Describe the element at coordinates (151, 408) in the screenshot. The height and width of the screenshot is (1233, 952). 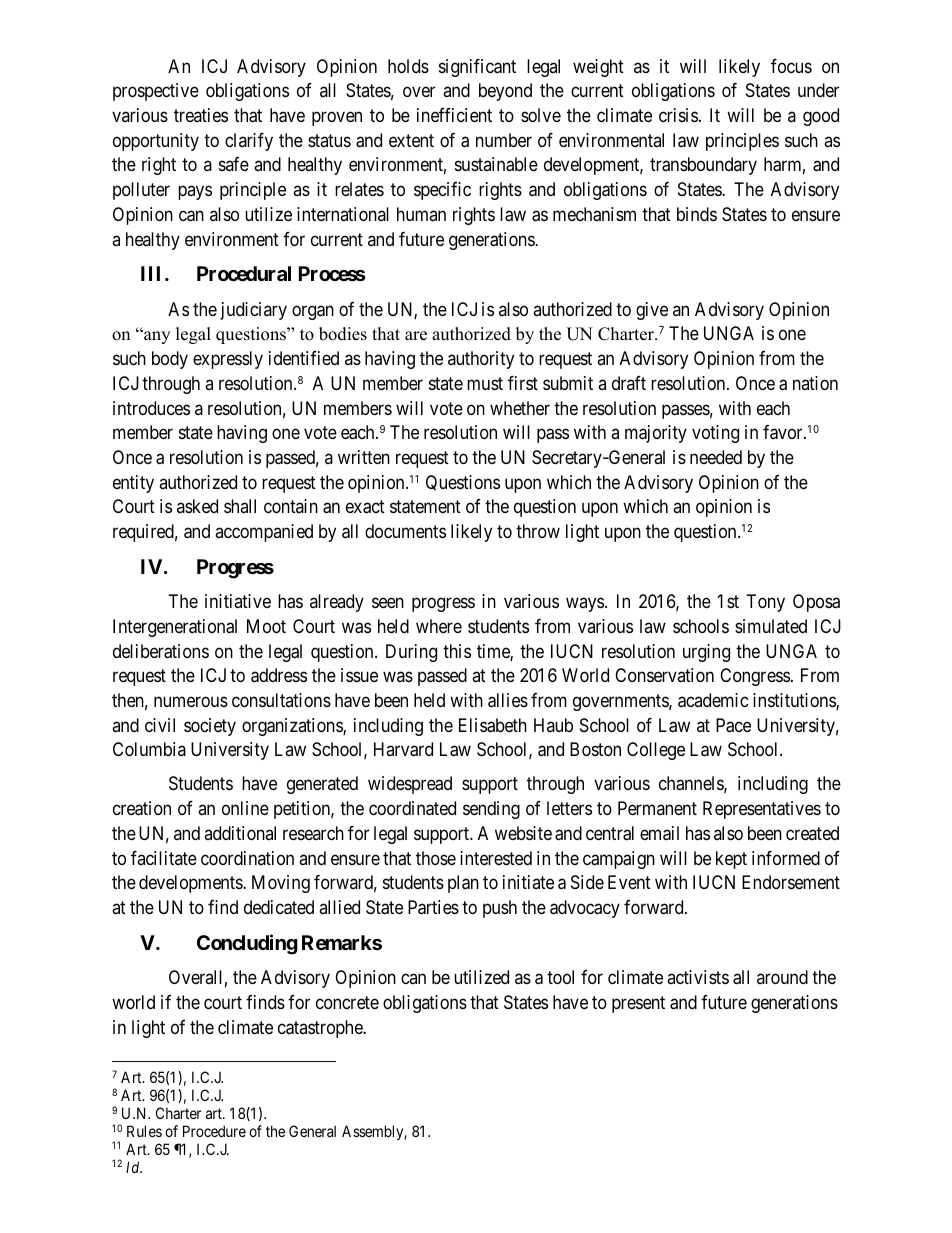
I see `introduces` at that location.
